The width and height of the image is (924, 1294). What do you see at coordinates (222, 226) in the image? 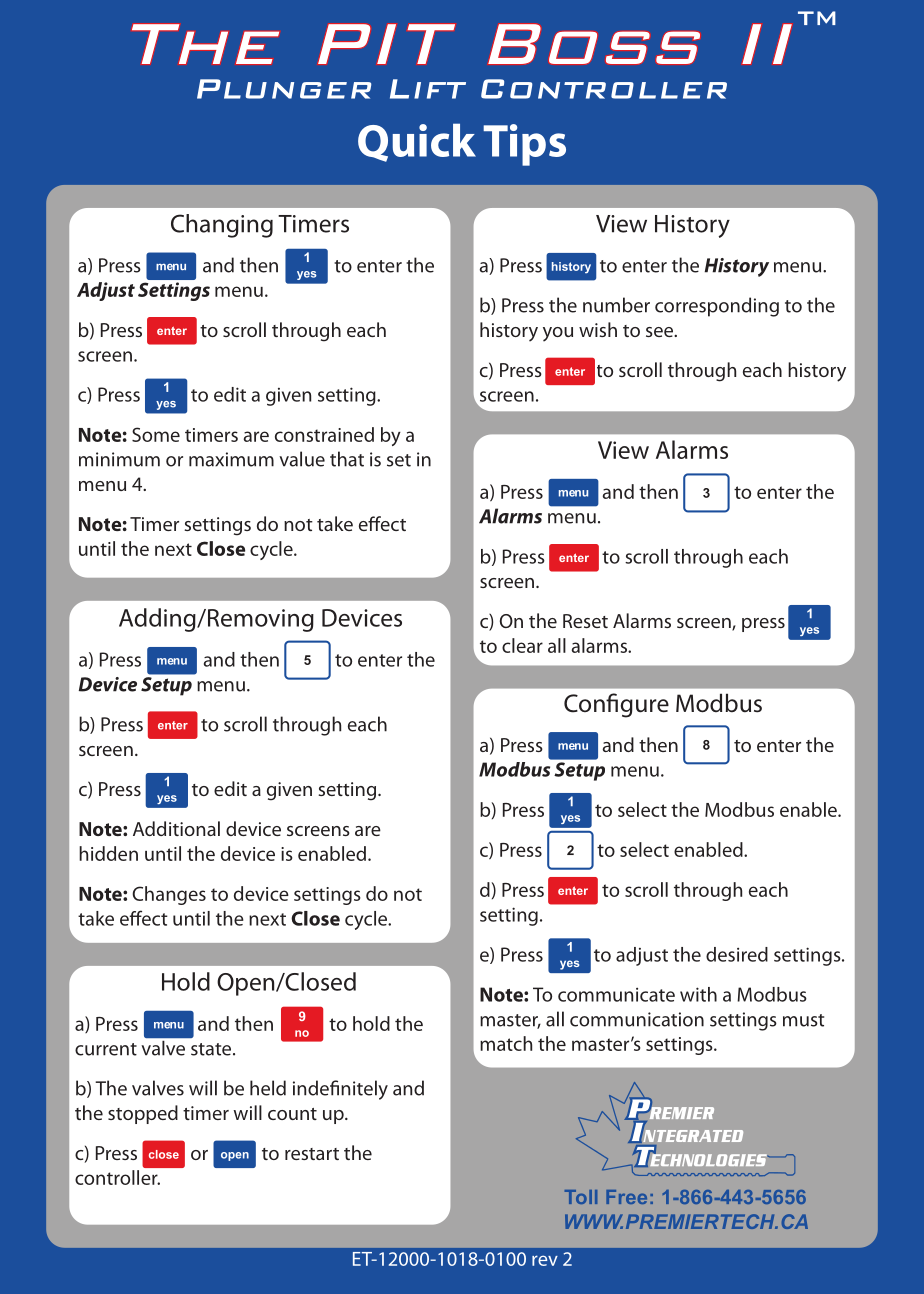
I see `Changing` at bounding box center [222, 226].
